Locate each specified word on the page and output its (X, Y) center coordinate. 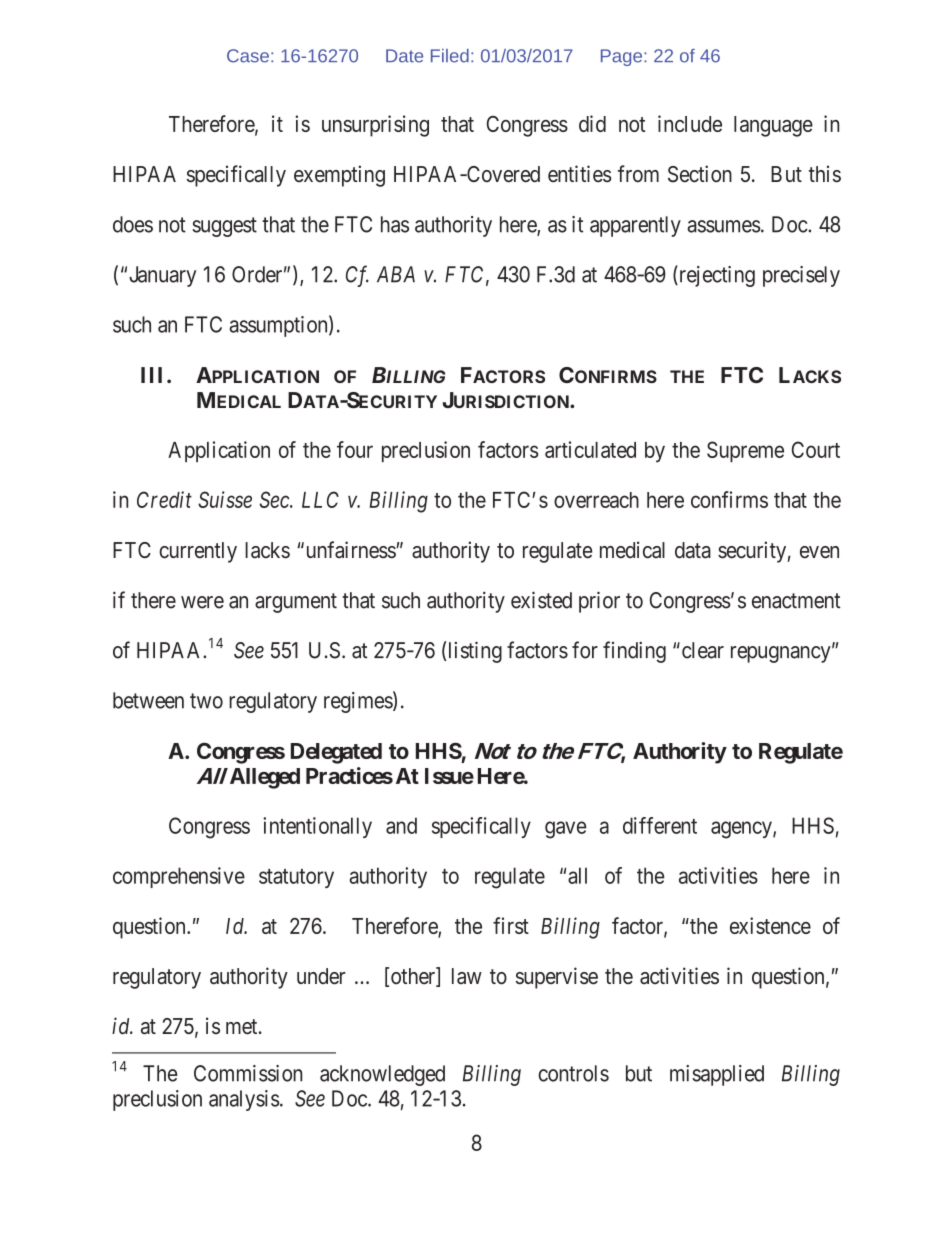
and (401, 825)
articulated (590, 449)
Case (248, 56)
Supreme (745, 451)
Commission (248, 1073)
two (206, 701)
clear (701, 650)
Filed (450, 56)
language (773, 126)
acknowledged (382, 1075)
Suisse (225, 499)
